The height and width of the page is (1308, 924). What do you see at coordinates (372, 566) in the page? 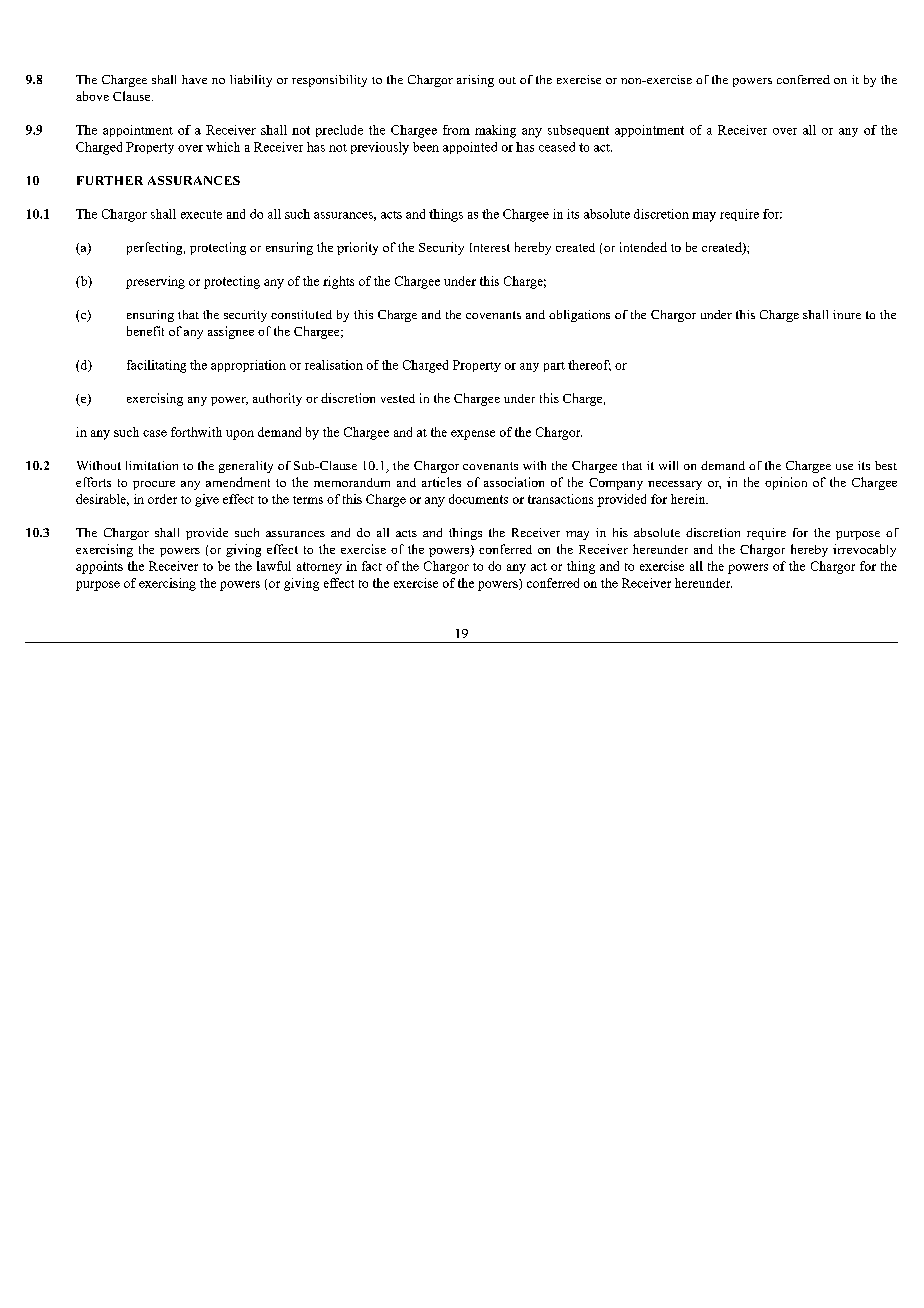
I see `fact` at bounding box center [372, 566].
